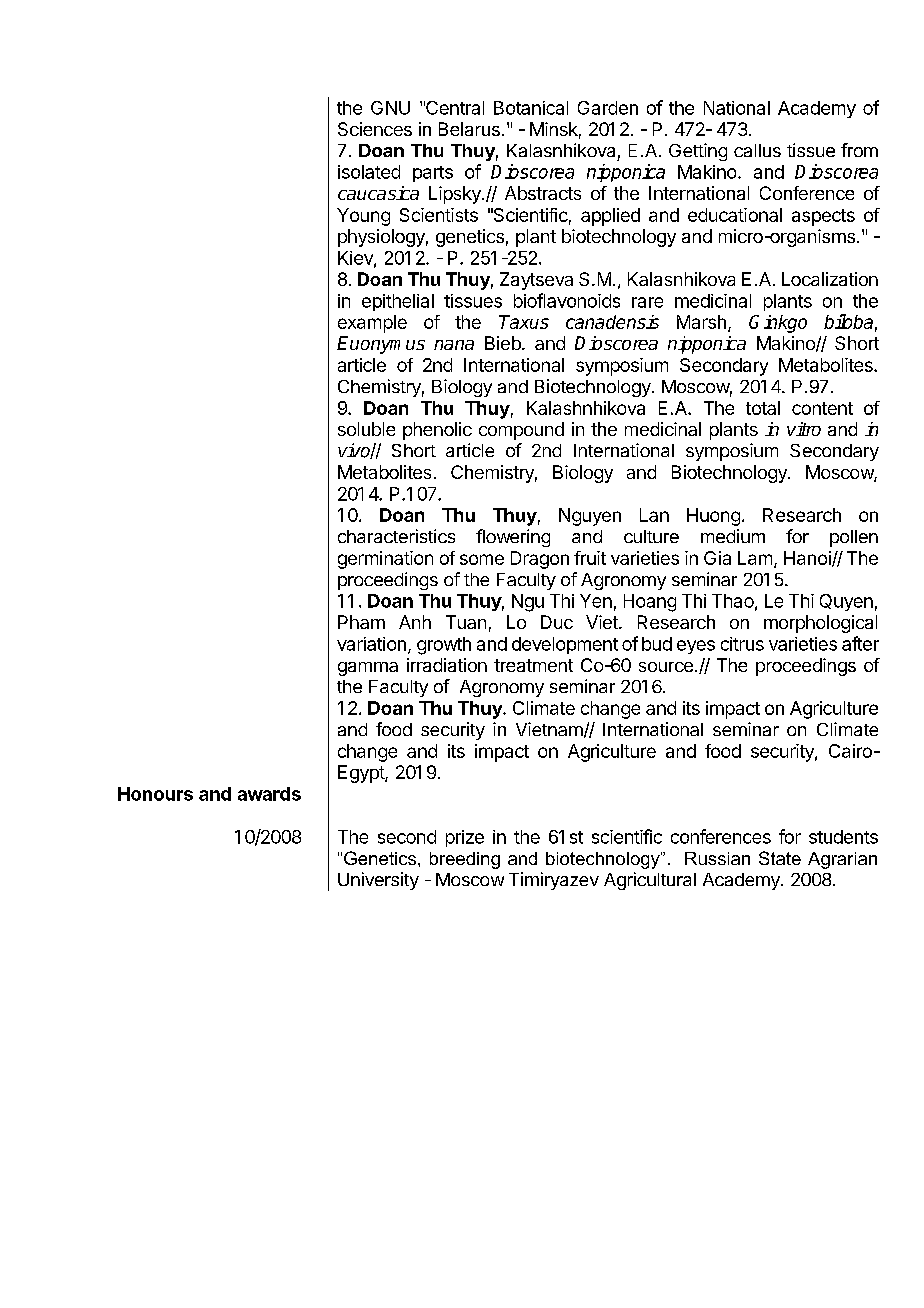 Image resolution: width=924 pixels, height=1308 pixels. What do you see at coordinates (396, 536) in the document?
I see `characteristics` at bounding box center [396, 536].
